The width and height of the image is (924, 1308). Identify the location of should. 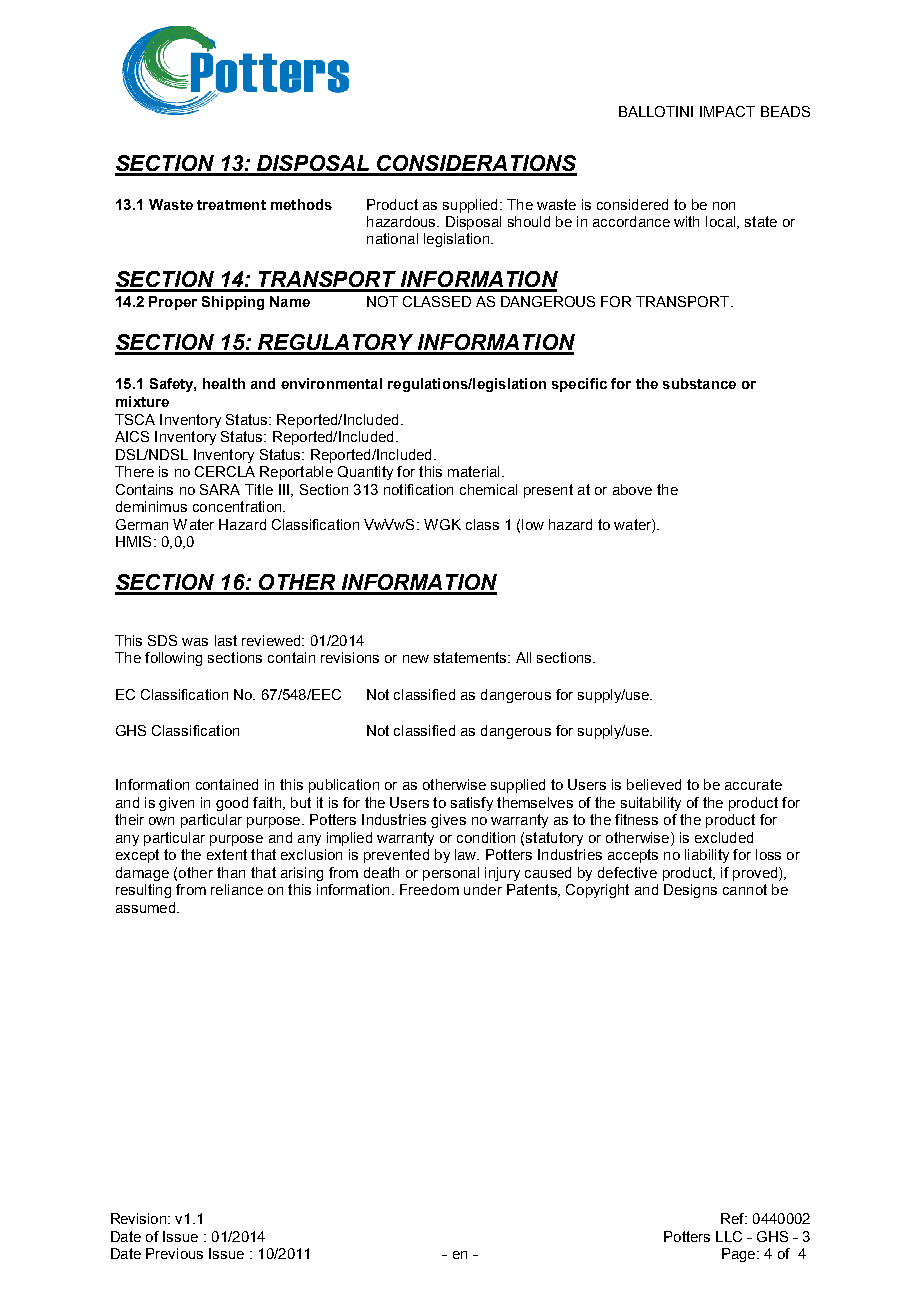
(529, 221).
